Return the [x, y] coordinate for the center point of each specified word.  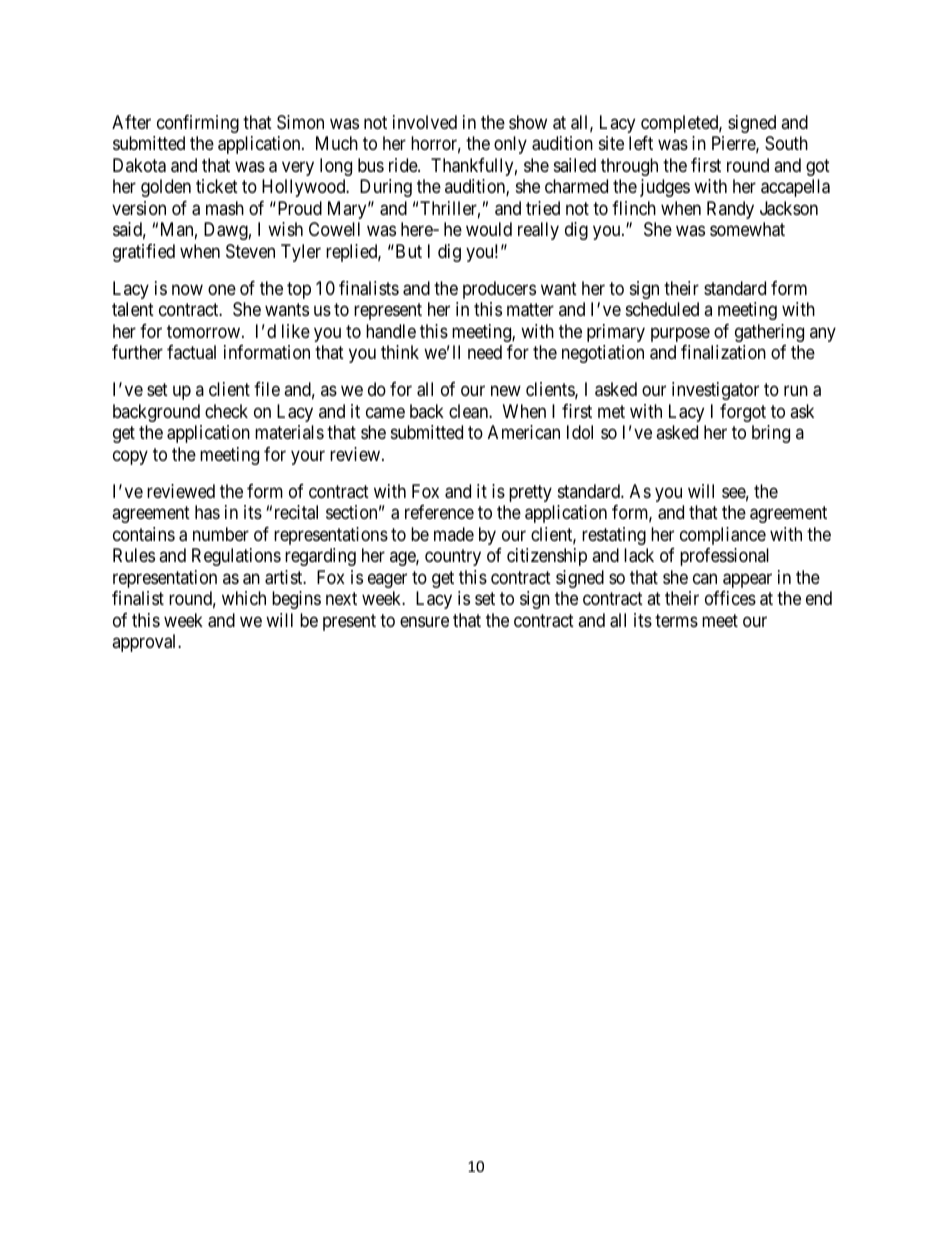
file [267, 389]
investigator [715, 391]
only [510, 145]
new [506, 391]
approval [145, 643]
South [786, 143]
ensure [424, 621]
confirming [198, 124]
